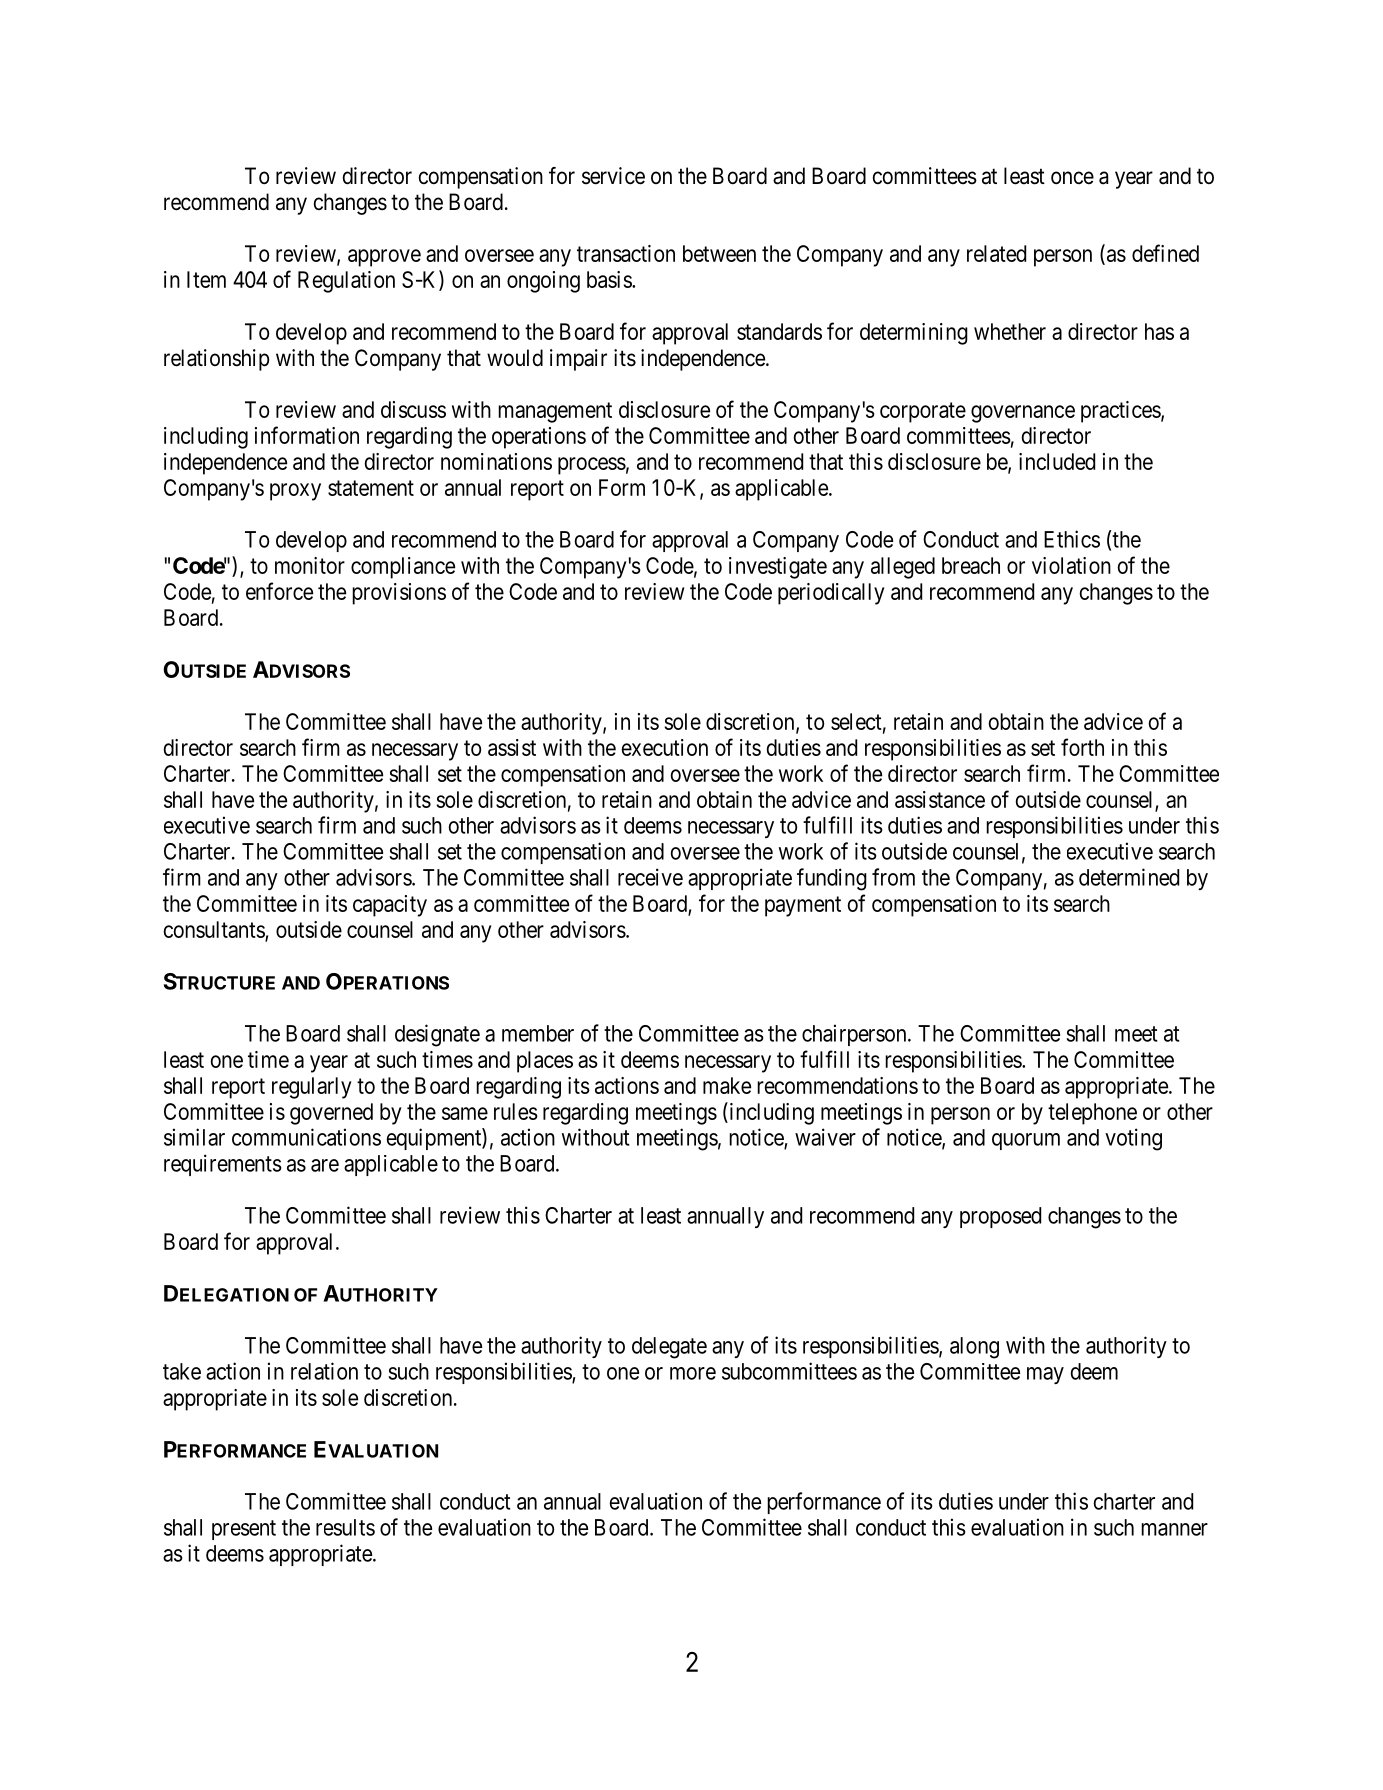  What do you see at coordinates (384, 258) in the screenshot?
I see `approve` at bounding box center [384, 258].
